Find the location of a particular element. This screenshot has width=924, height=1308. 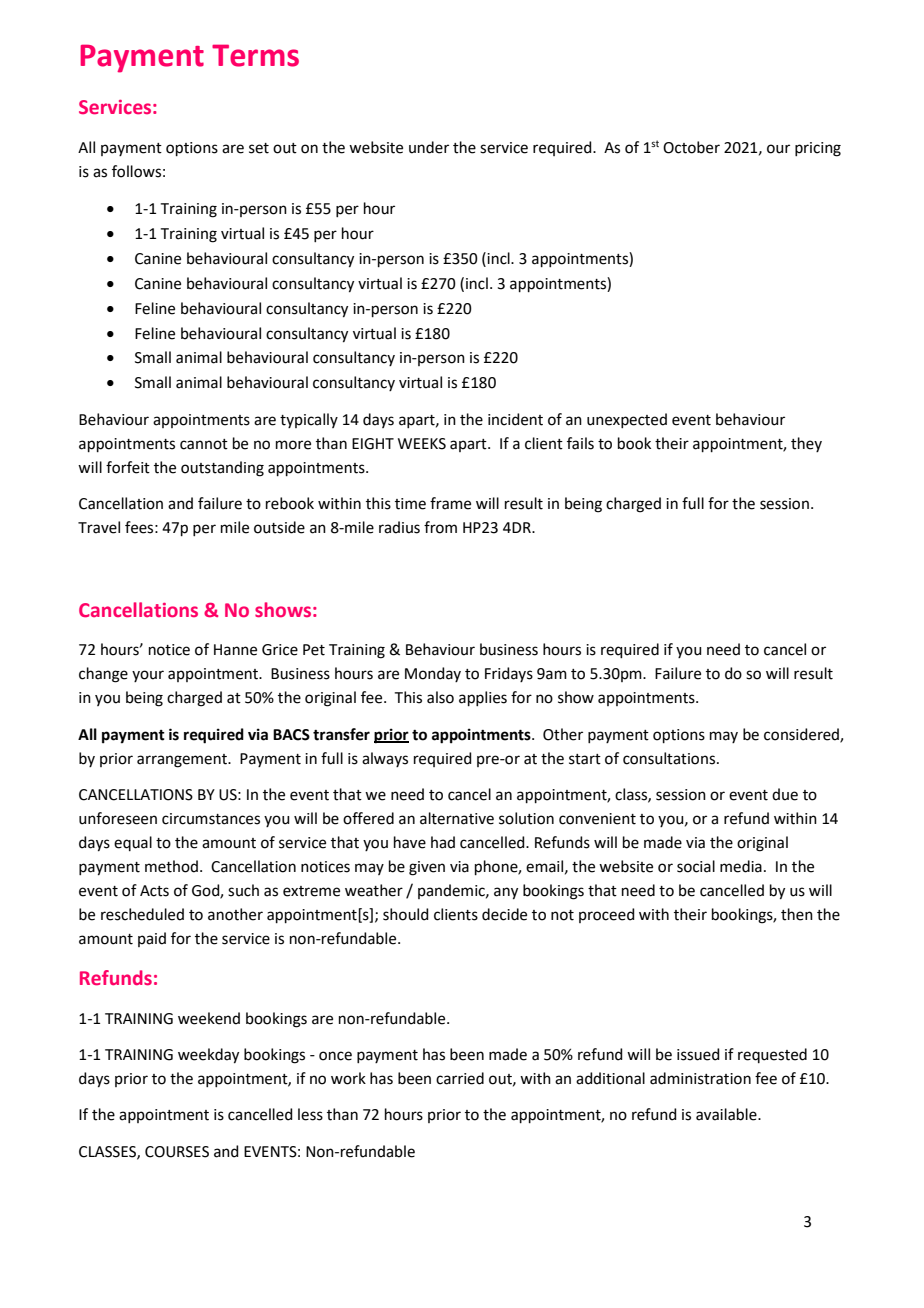

October is located at coordinates (691, 147).
